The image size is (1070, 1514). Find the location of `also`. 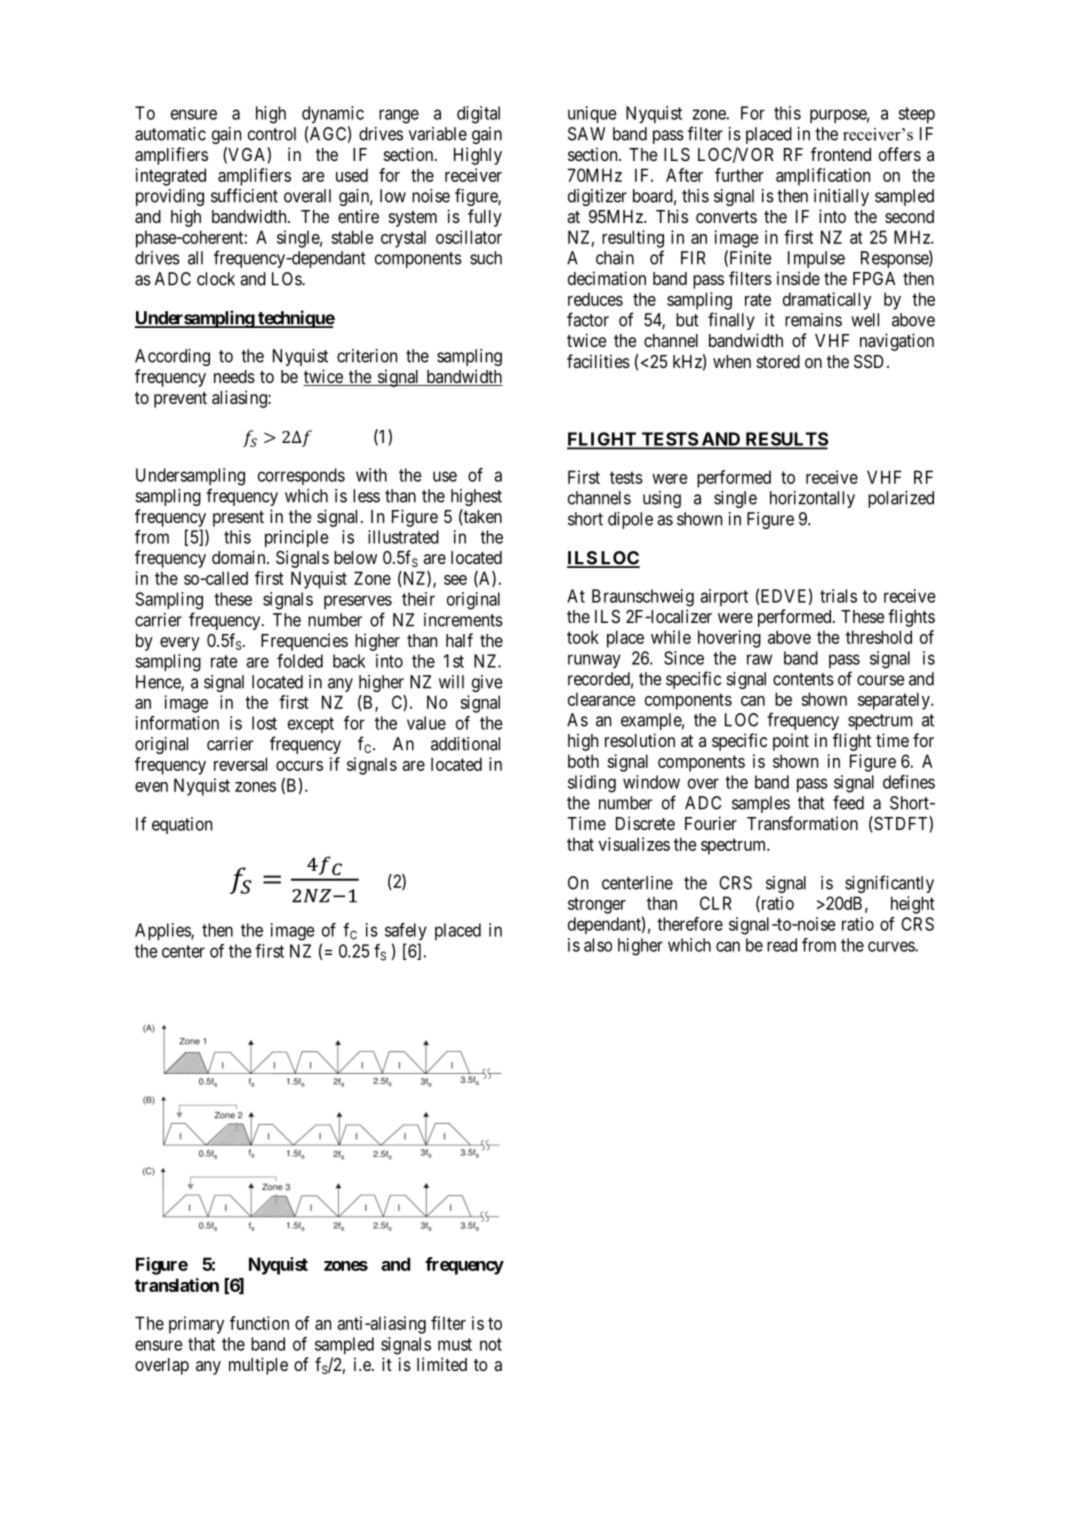

also is located at coordinates (598, 945).
